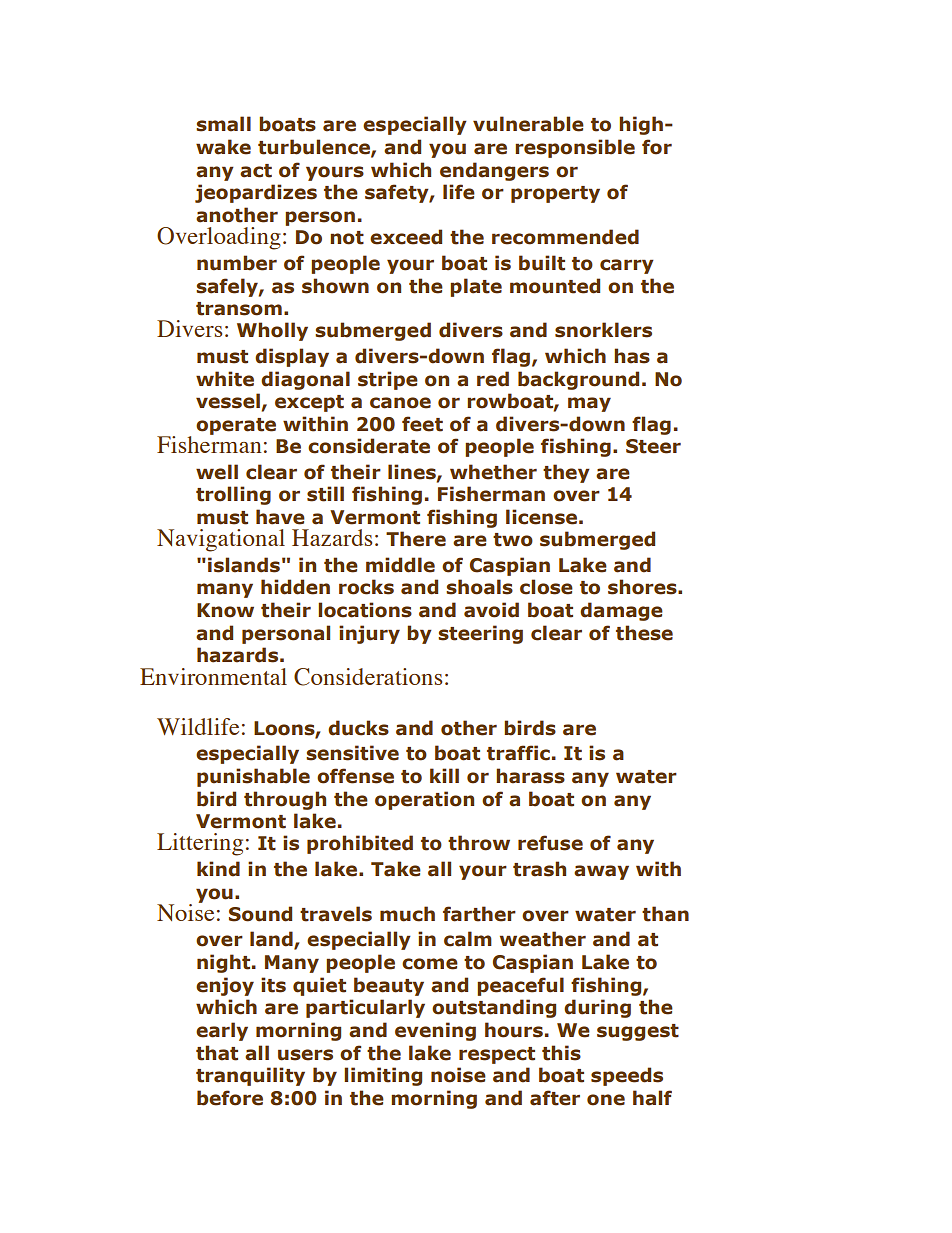 The height and width of the screenshot is (1233, 952). I want to click on tranquility, so click(250, 1076).
